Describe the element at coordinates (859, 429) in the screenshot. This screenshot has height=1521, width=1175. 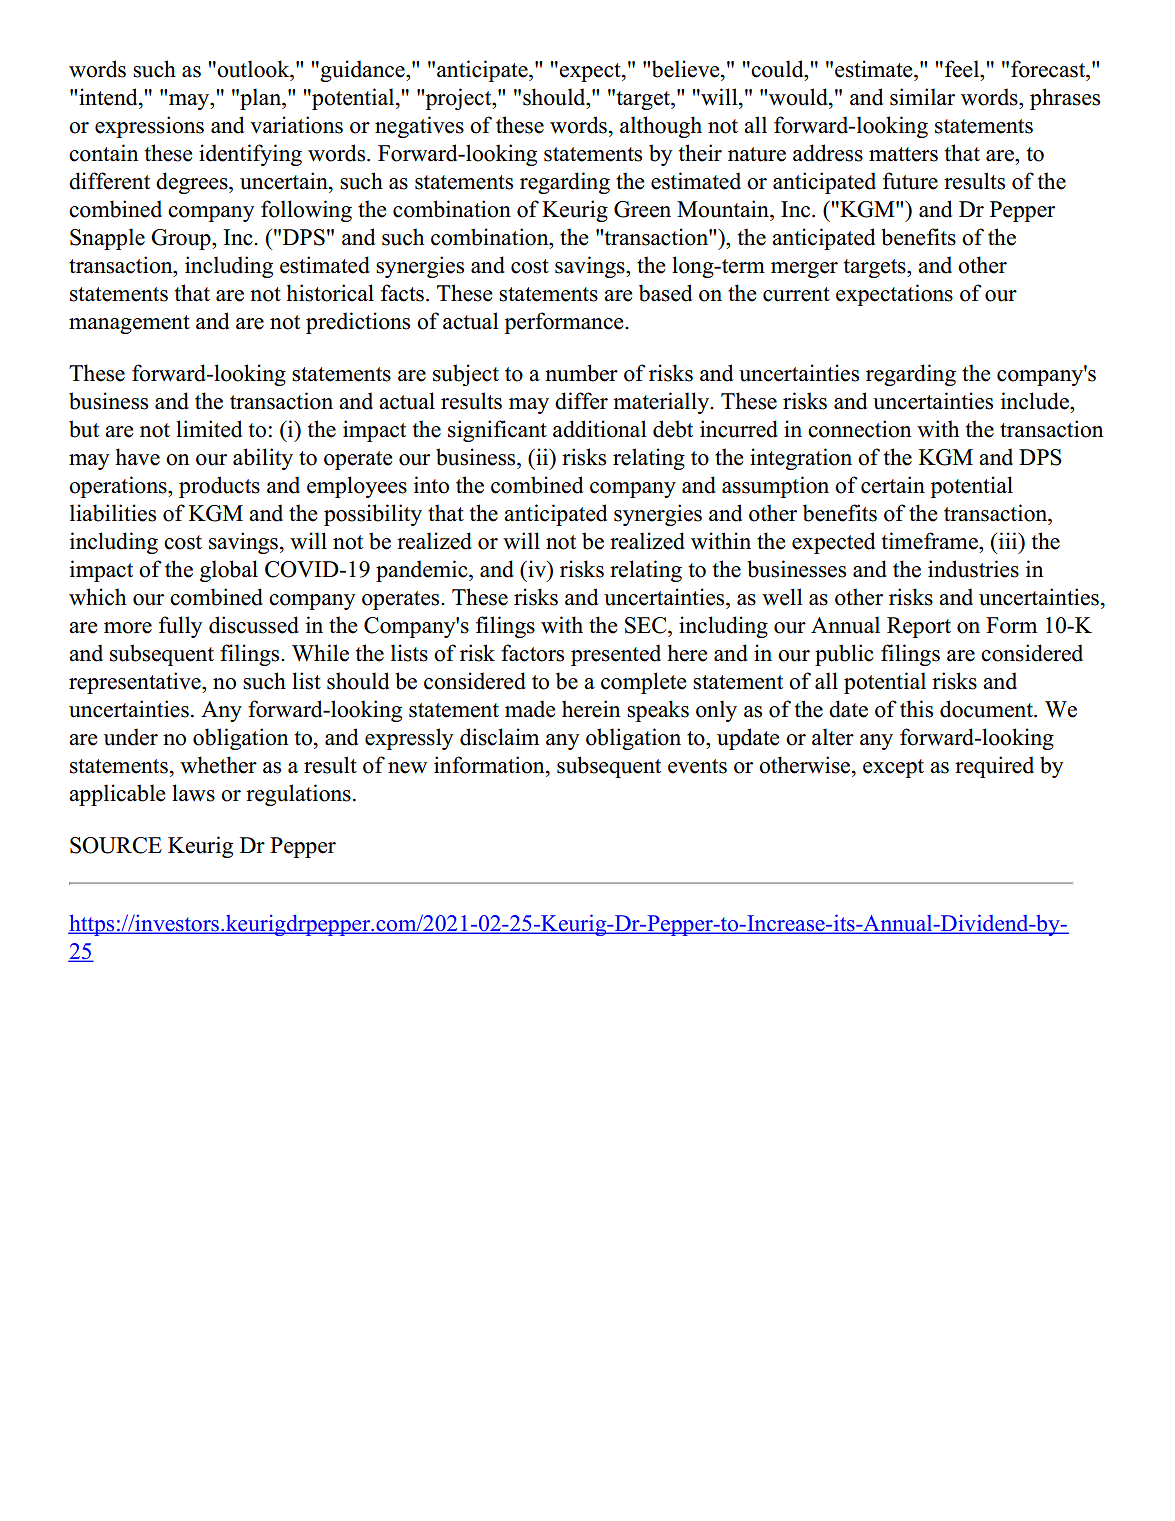
I see `connection` at that location.
